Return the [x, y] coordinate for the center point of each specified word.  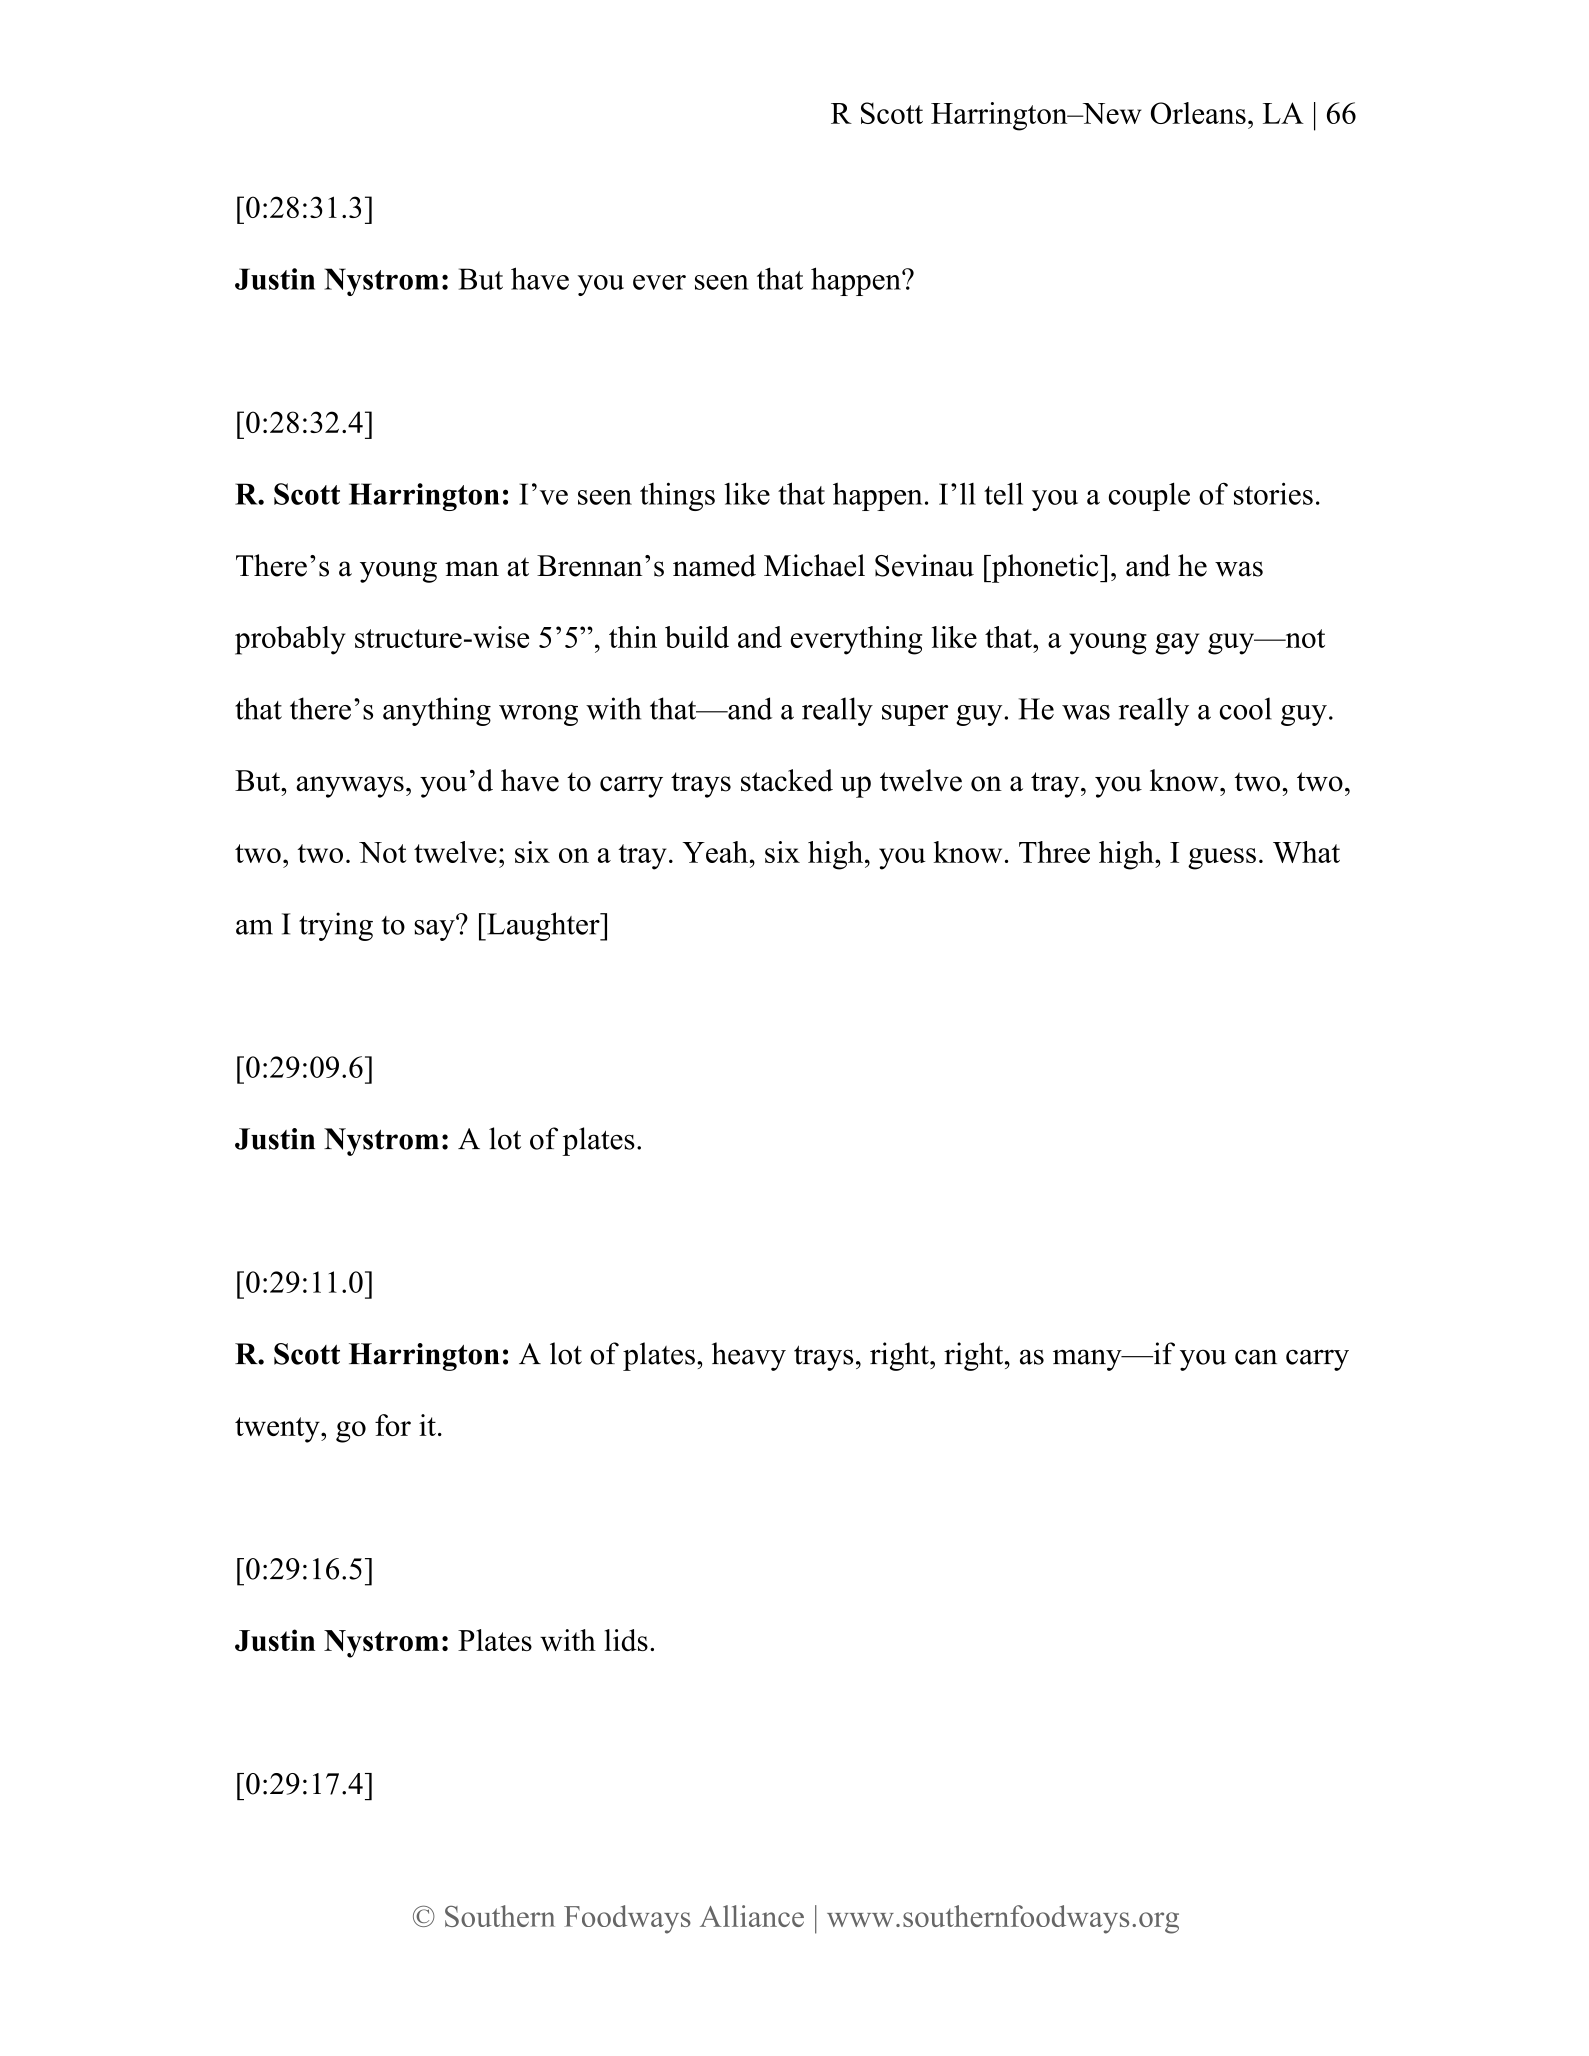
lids [626, 1640]
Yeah [715, 852]
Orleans [1198, 113]
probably [290, 640]
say [436, 929]
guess [1222, 859]
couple [1149, 496]
